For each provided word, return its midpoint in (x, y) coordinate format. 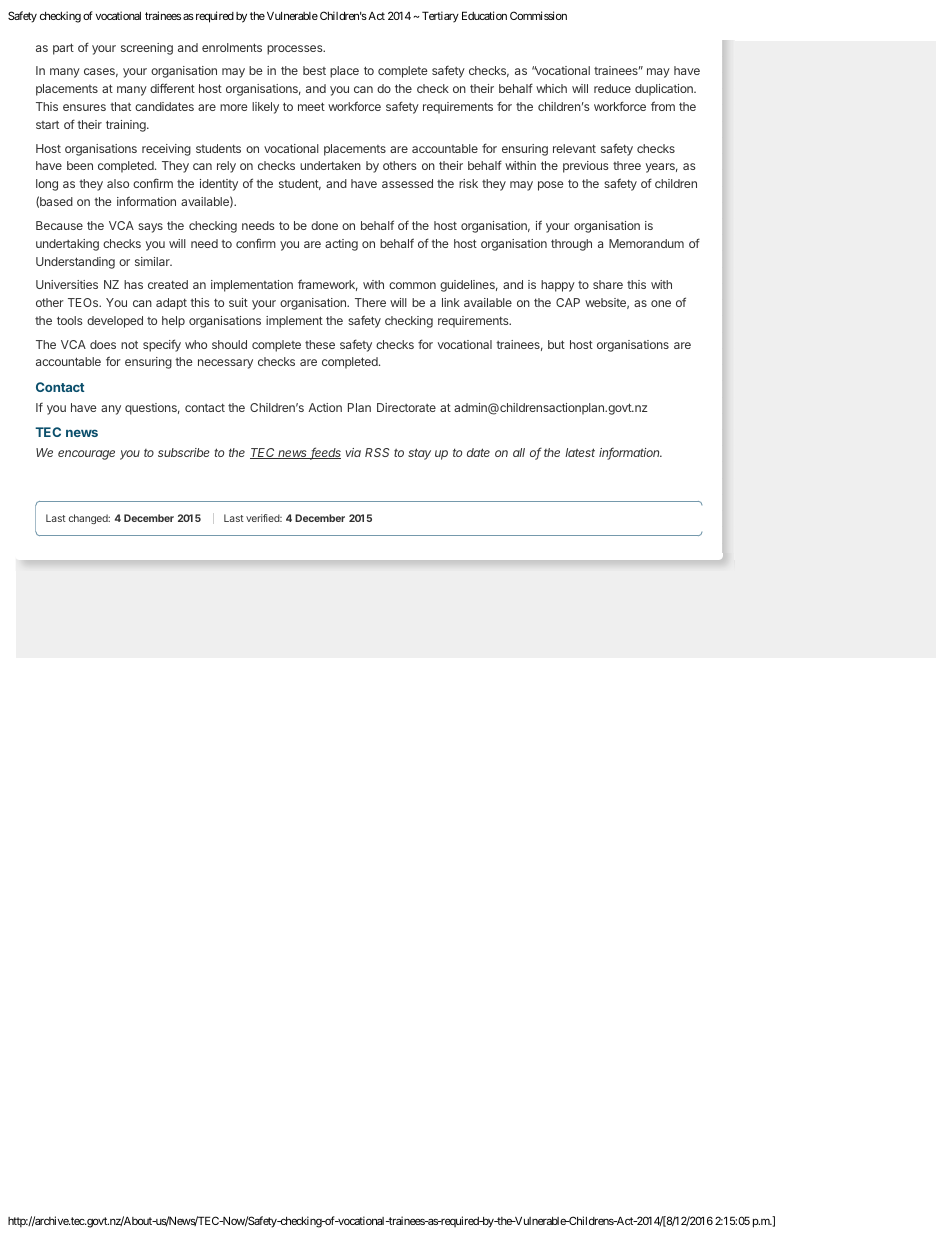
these (320, 344)
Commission (538, 15)
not (129, 345)
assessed (407, 183)
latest (580, 452)
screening (147, 49)
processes (296, 50)
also (118, 183)
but (556, 344)
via (353, 452)
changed (89, 519)
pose (551, 186)
